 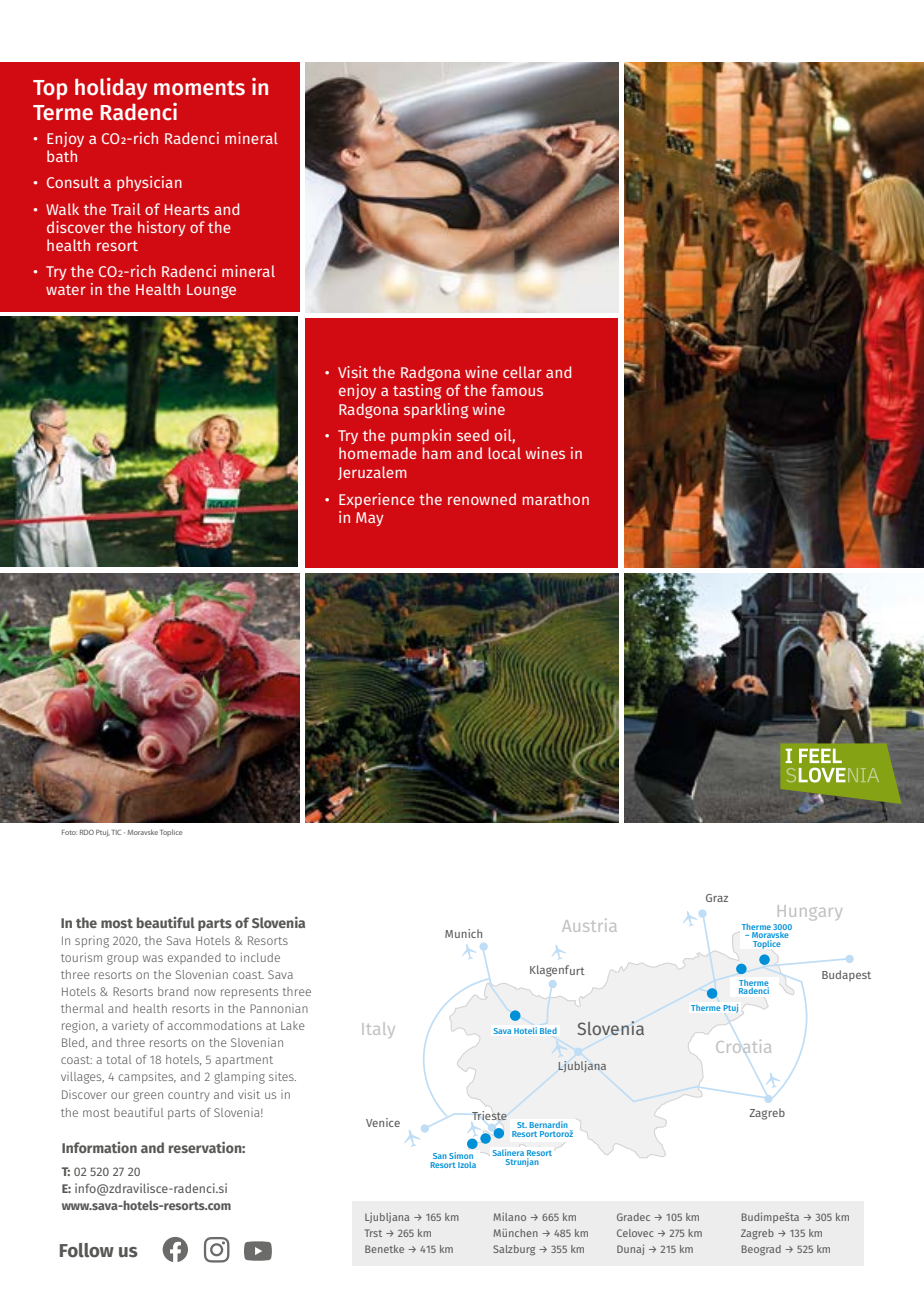 What do you see at coordinates (509, 1216) in the page?
I see `Milano` at bounding box center [509, 1216].
